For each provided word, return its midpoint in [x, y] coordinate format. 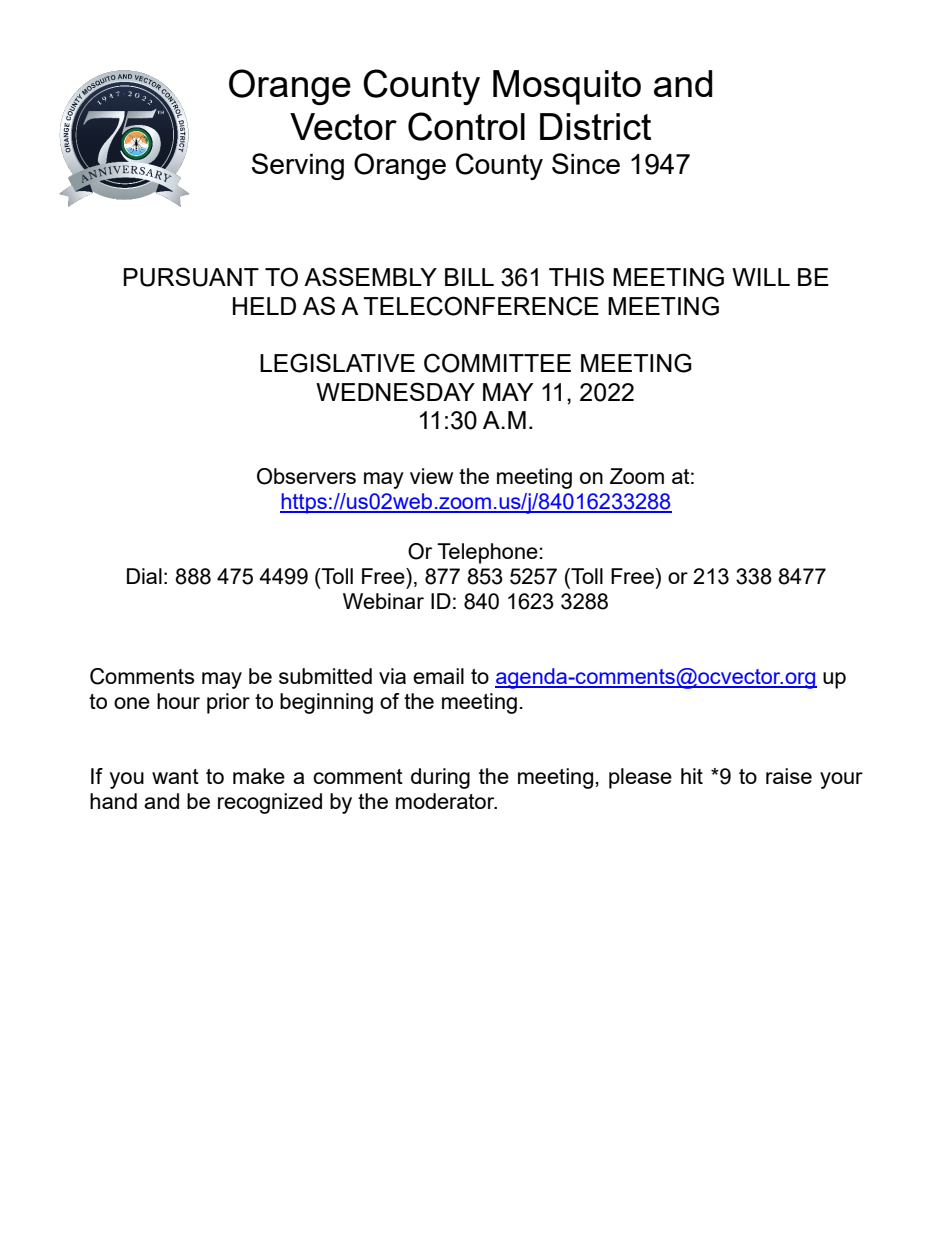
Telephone [487, 553]
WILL [761, 277]
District [595, 126]
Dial [144, 576]
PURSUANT [191, 277]
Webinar [383, 601]
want [175, 776]
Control [466, 126]
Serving [298, 166]
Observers [306, 476]
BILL [469, 277]
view [431, 476]
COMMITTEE [497, 363]
